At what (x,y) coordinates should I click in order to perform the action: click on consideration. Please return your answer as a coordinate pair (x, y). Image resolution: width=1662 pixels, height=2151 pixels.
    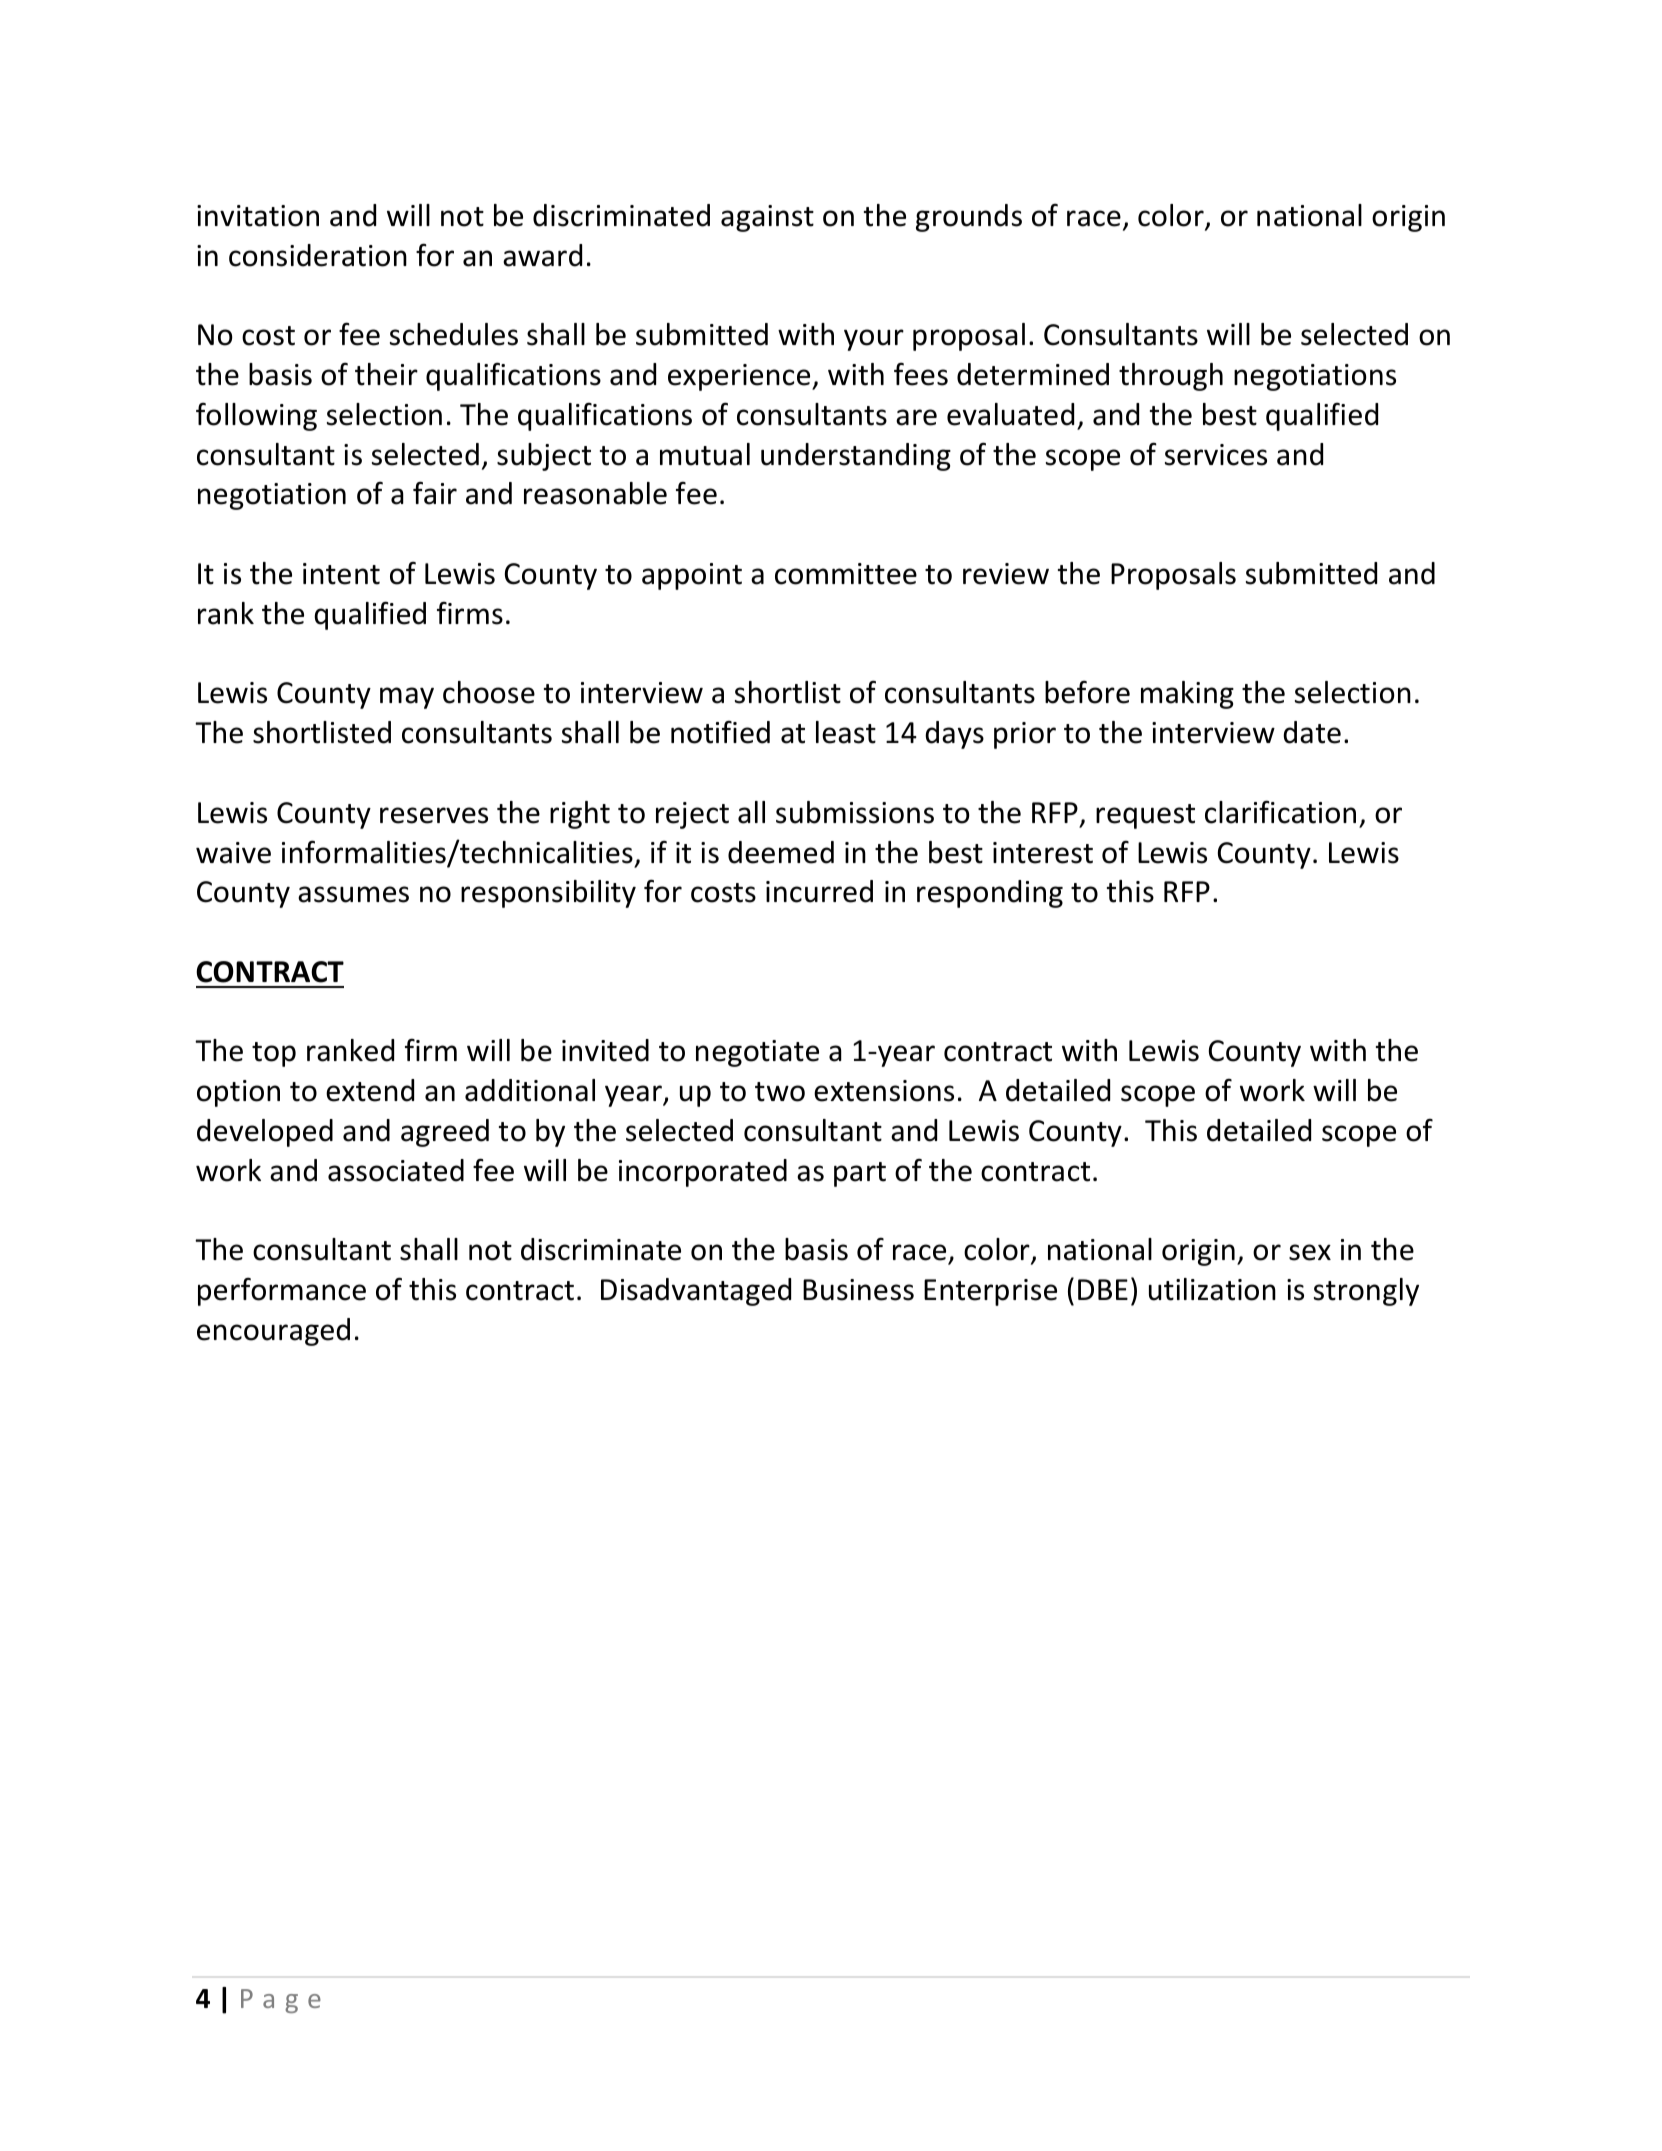
    Looking at the image, I should click on (318, 255).
